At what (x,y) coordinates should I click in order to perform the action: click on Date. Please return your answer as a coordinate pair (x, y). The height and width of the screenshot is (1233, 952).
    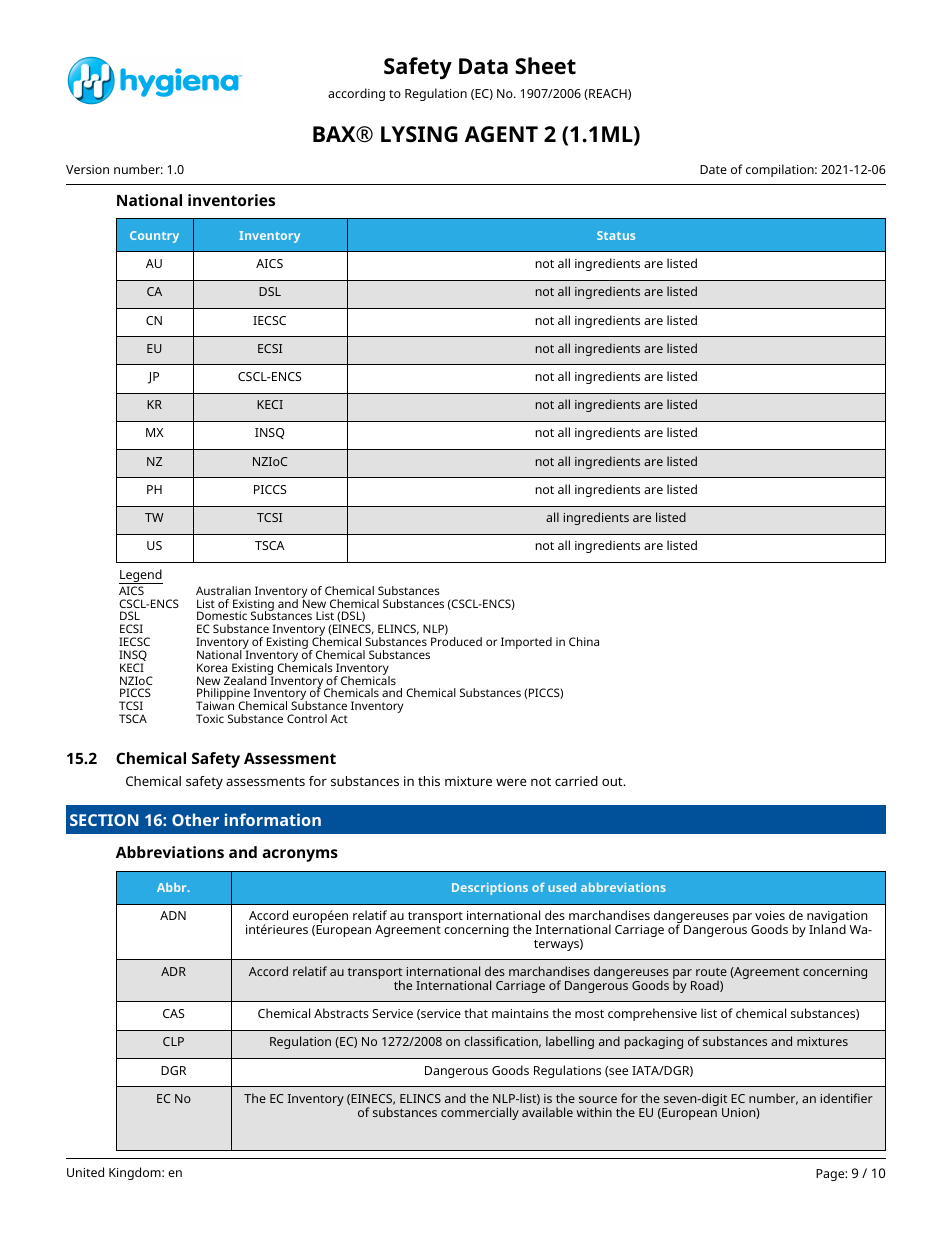
    Looking at the image, I should click on (713, 169).
